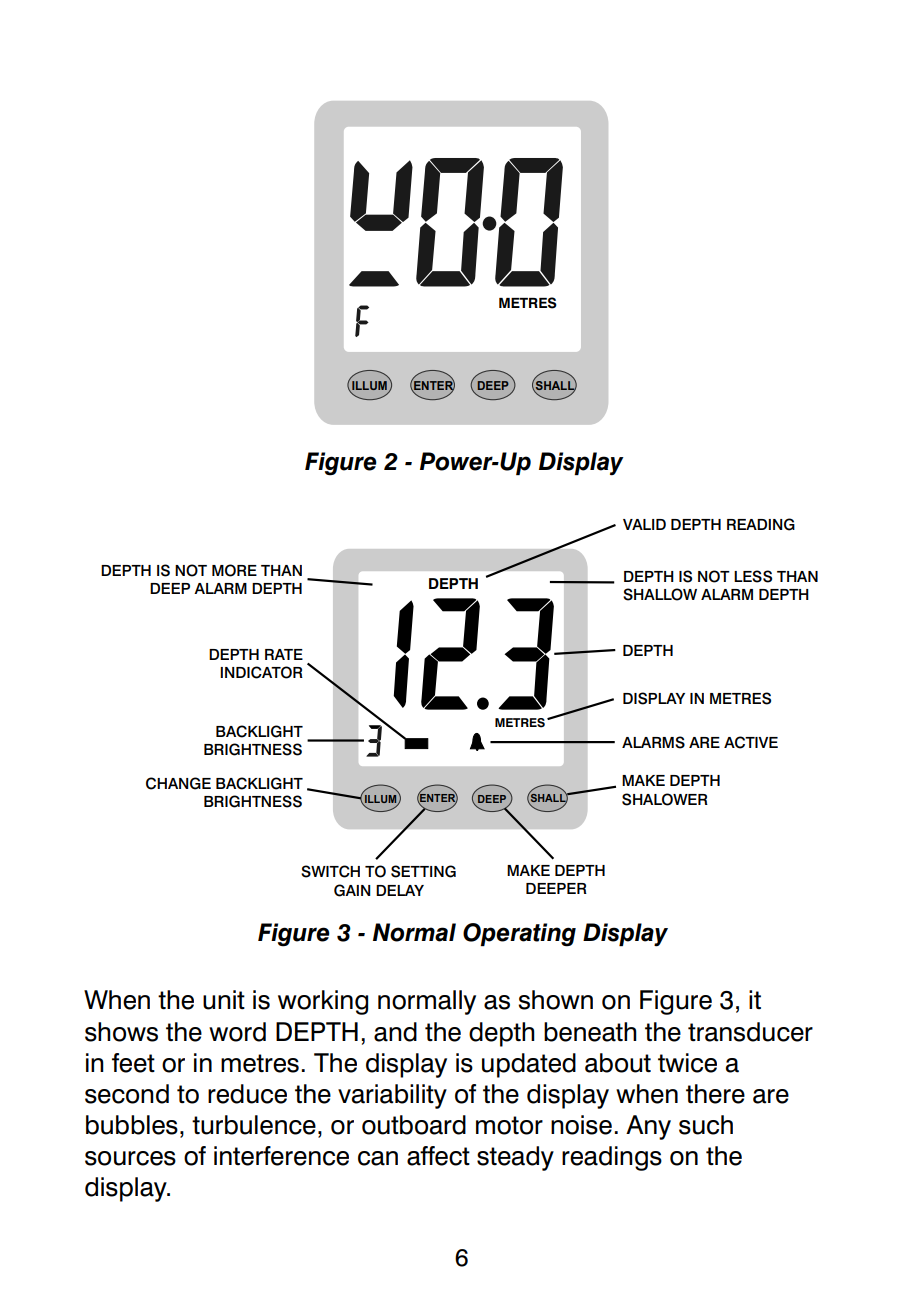 Image resolution: width=924 pixels, height=1311 pixels. What do you see at coordinates (519, 935) in the screenshot?
I see `Operating` at bounding box center [519, 935].
